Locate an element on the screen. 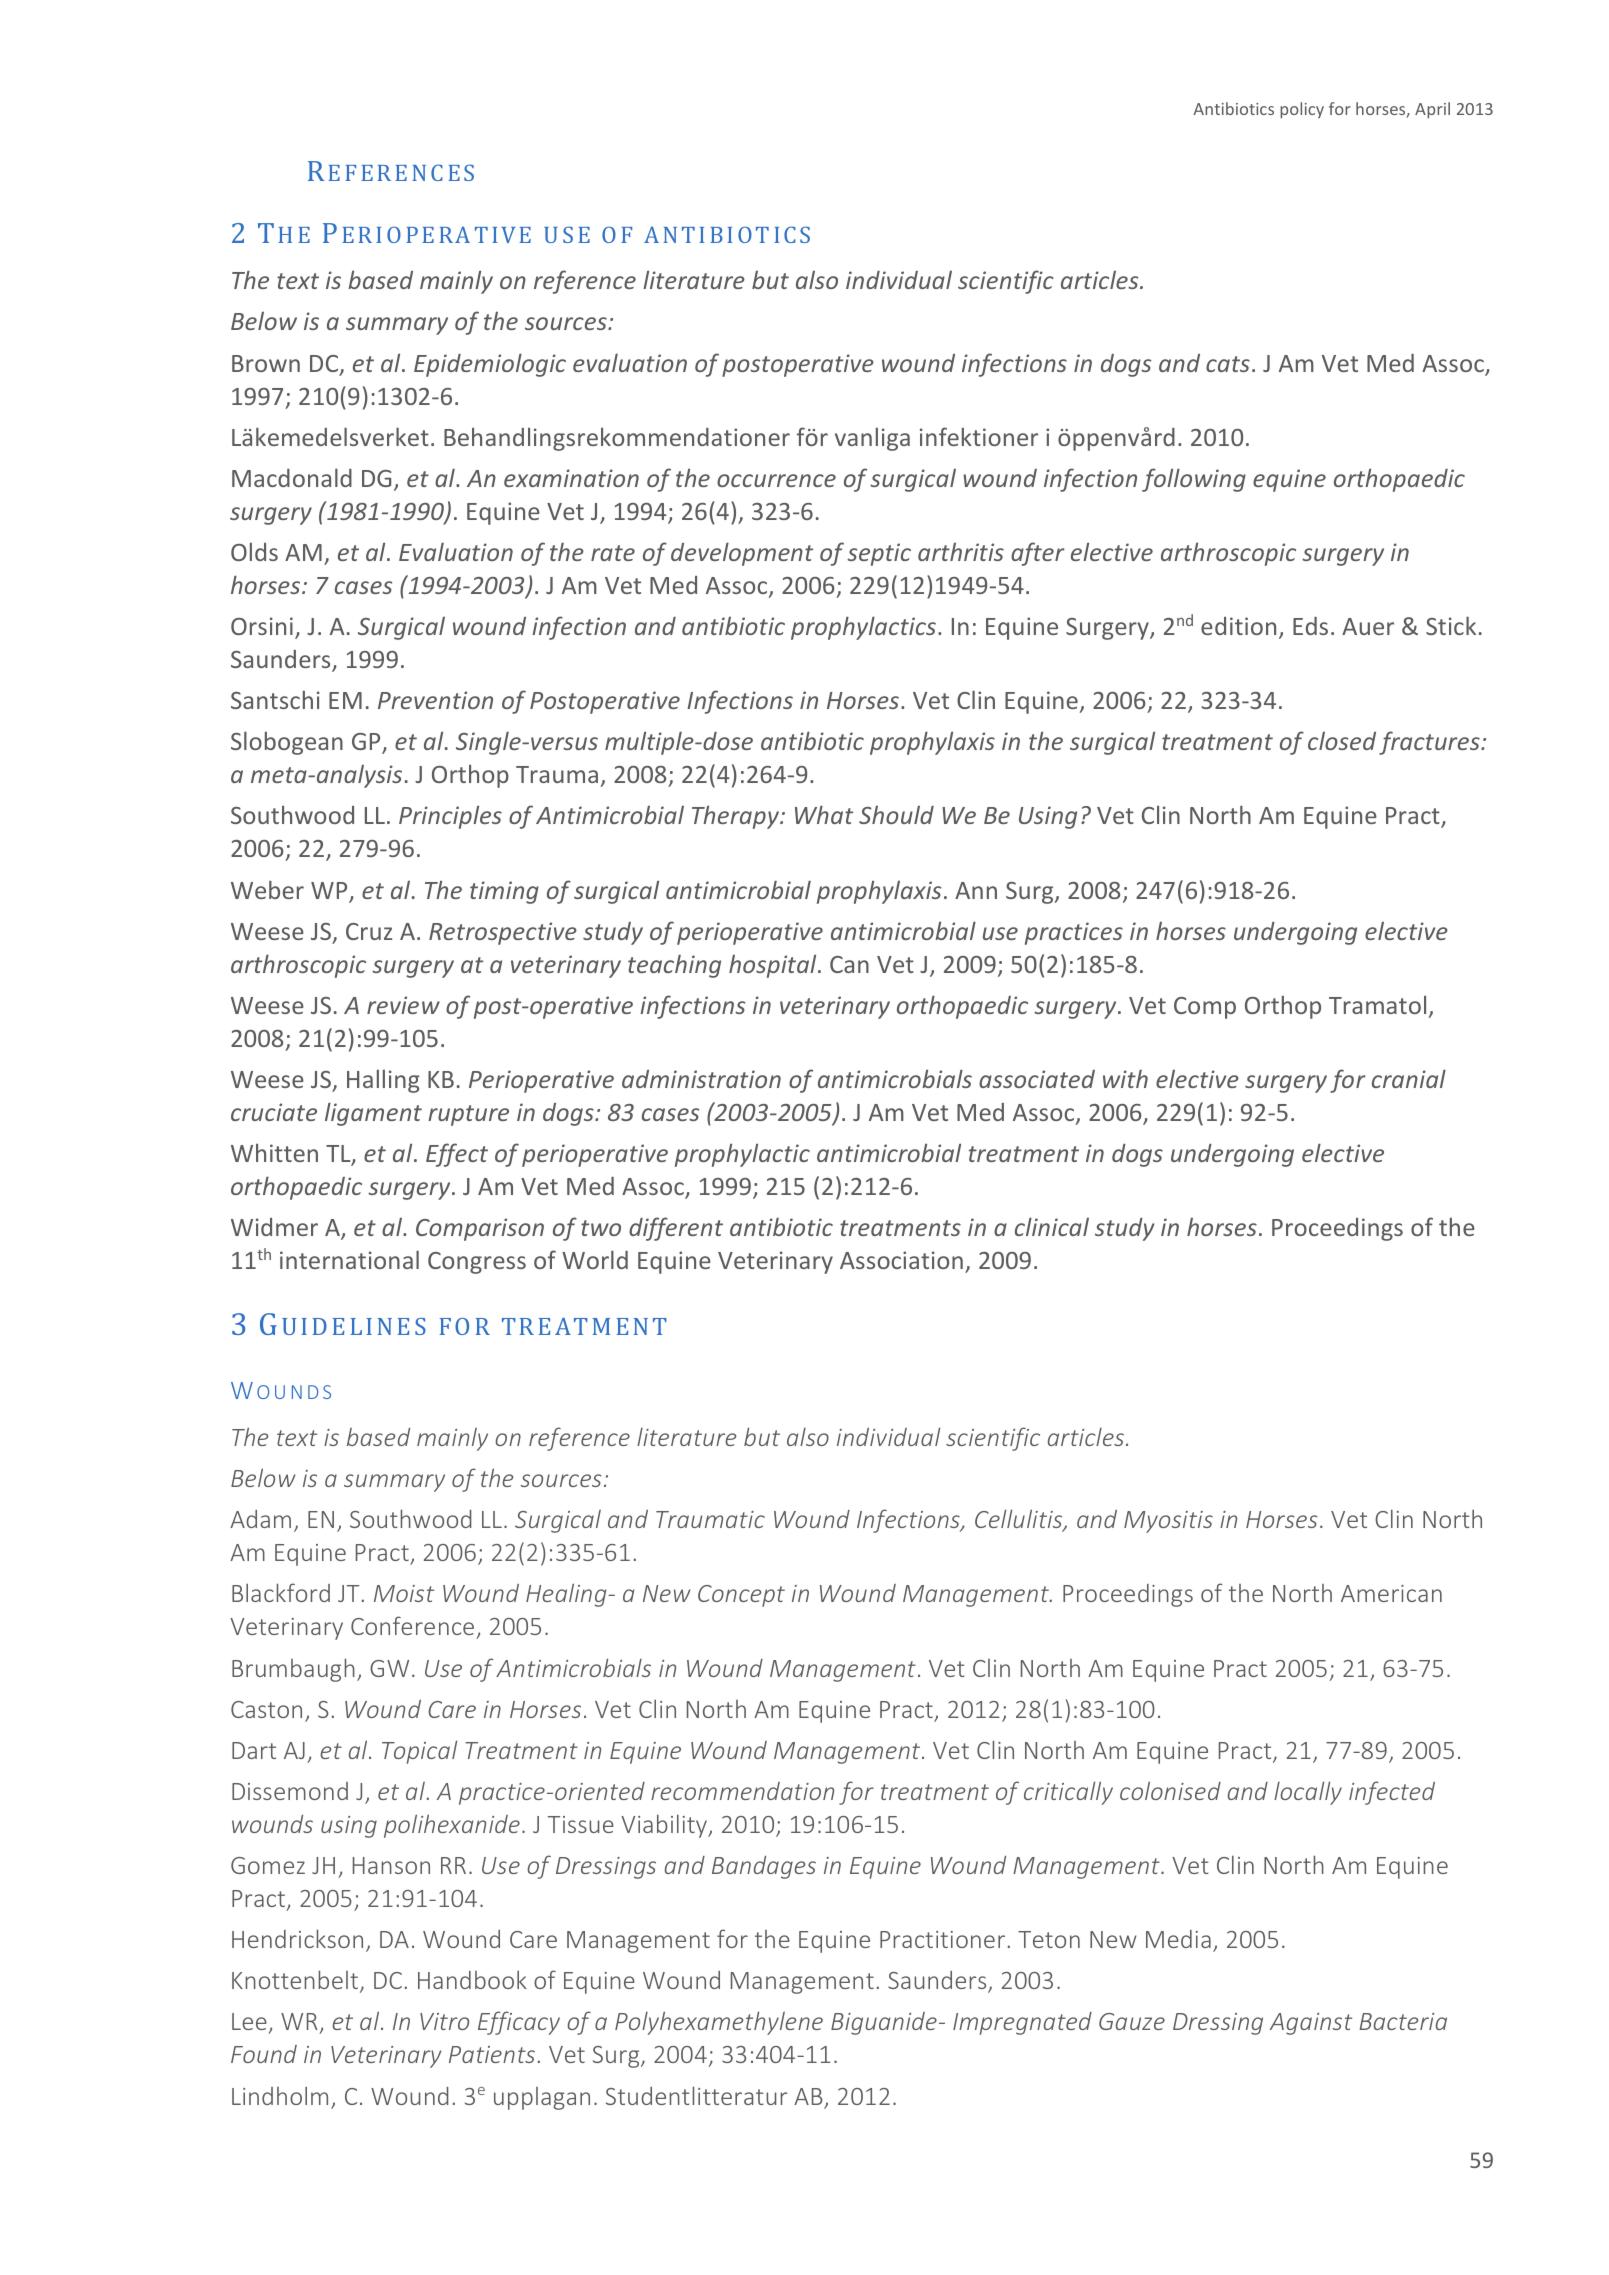 The image size is (1609, 2275). hospital is located at coordinates (774, 966).
